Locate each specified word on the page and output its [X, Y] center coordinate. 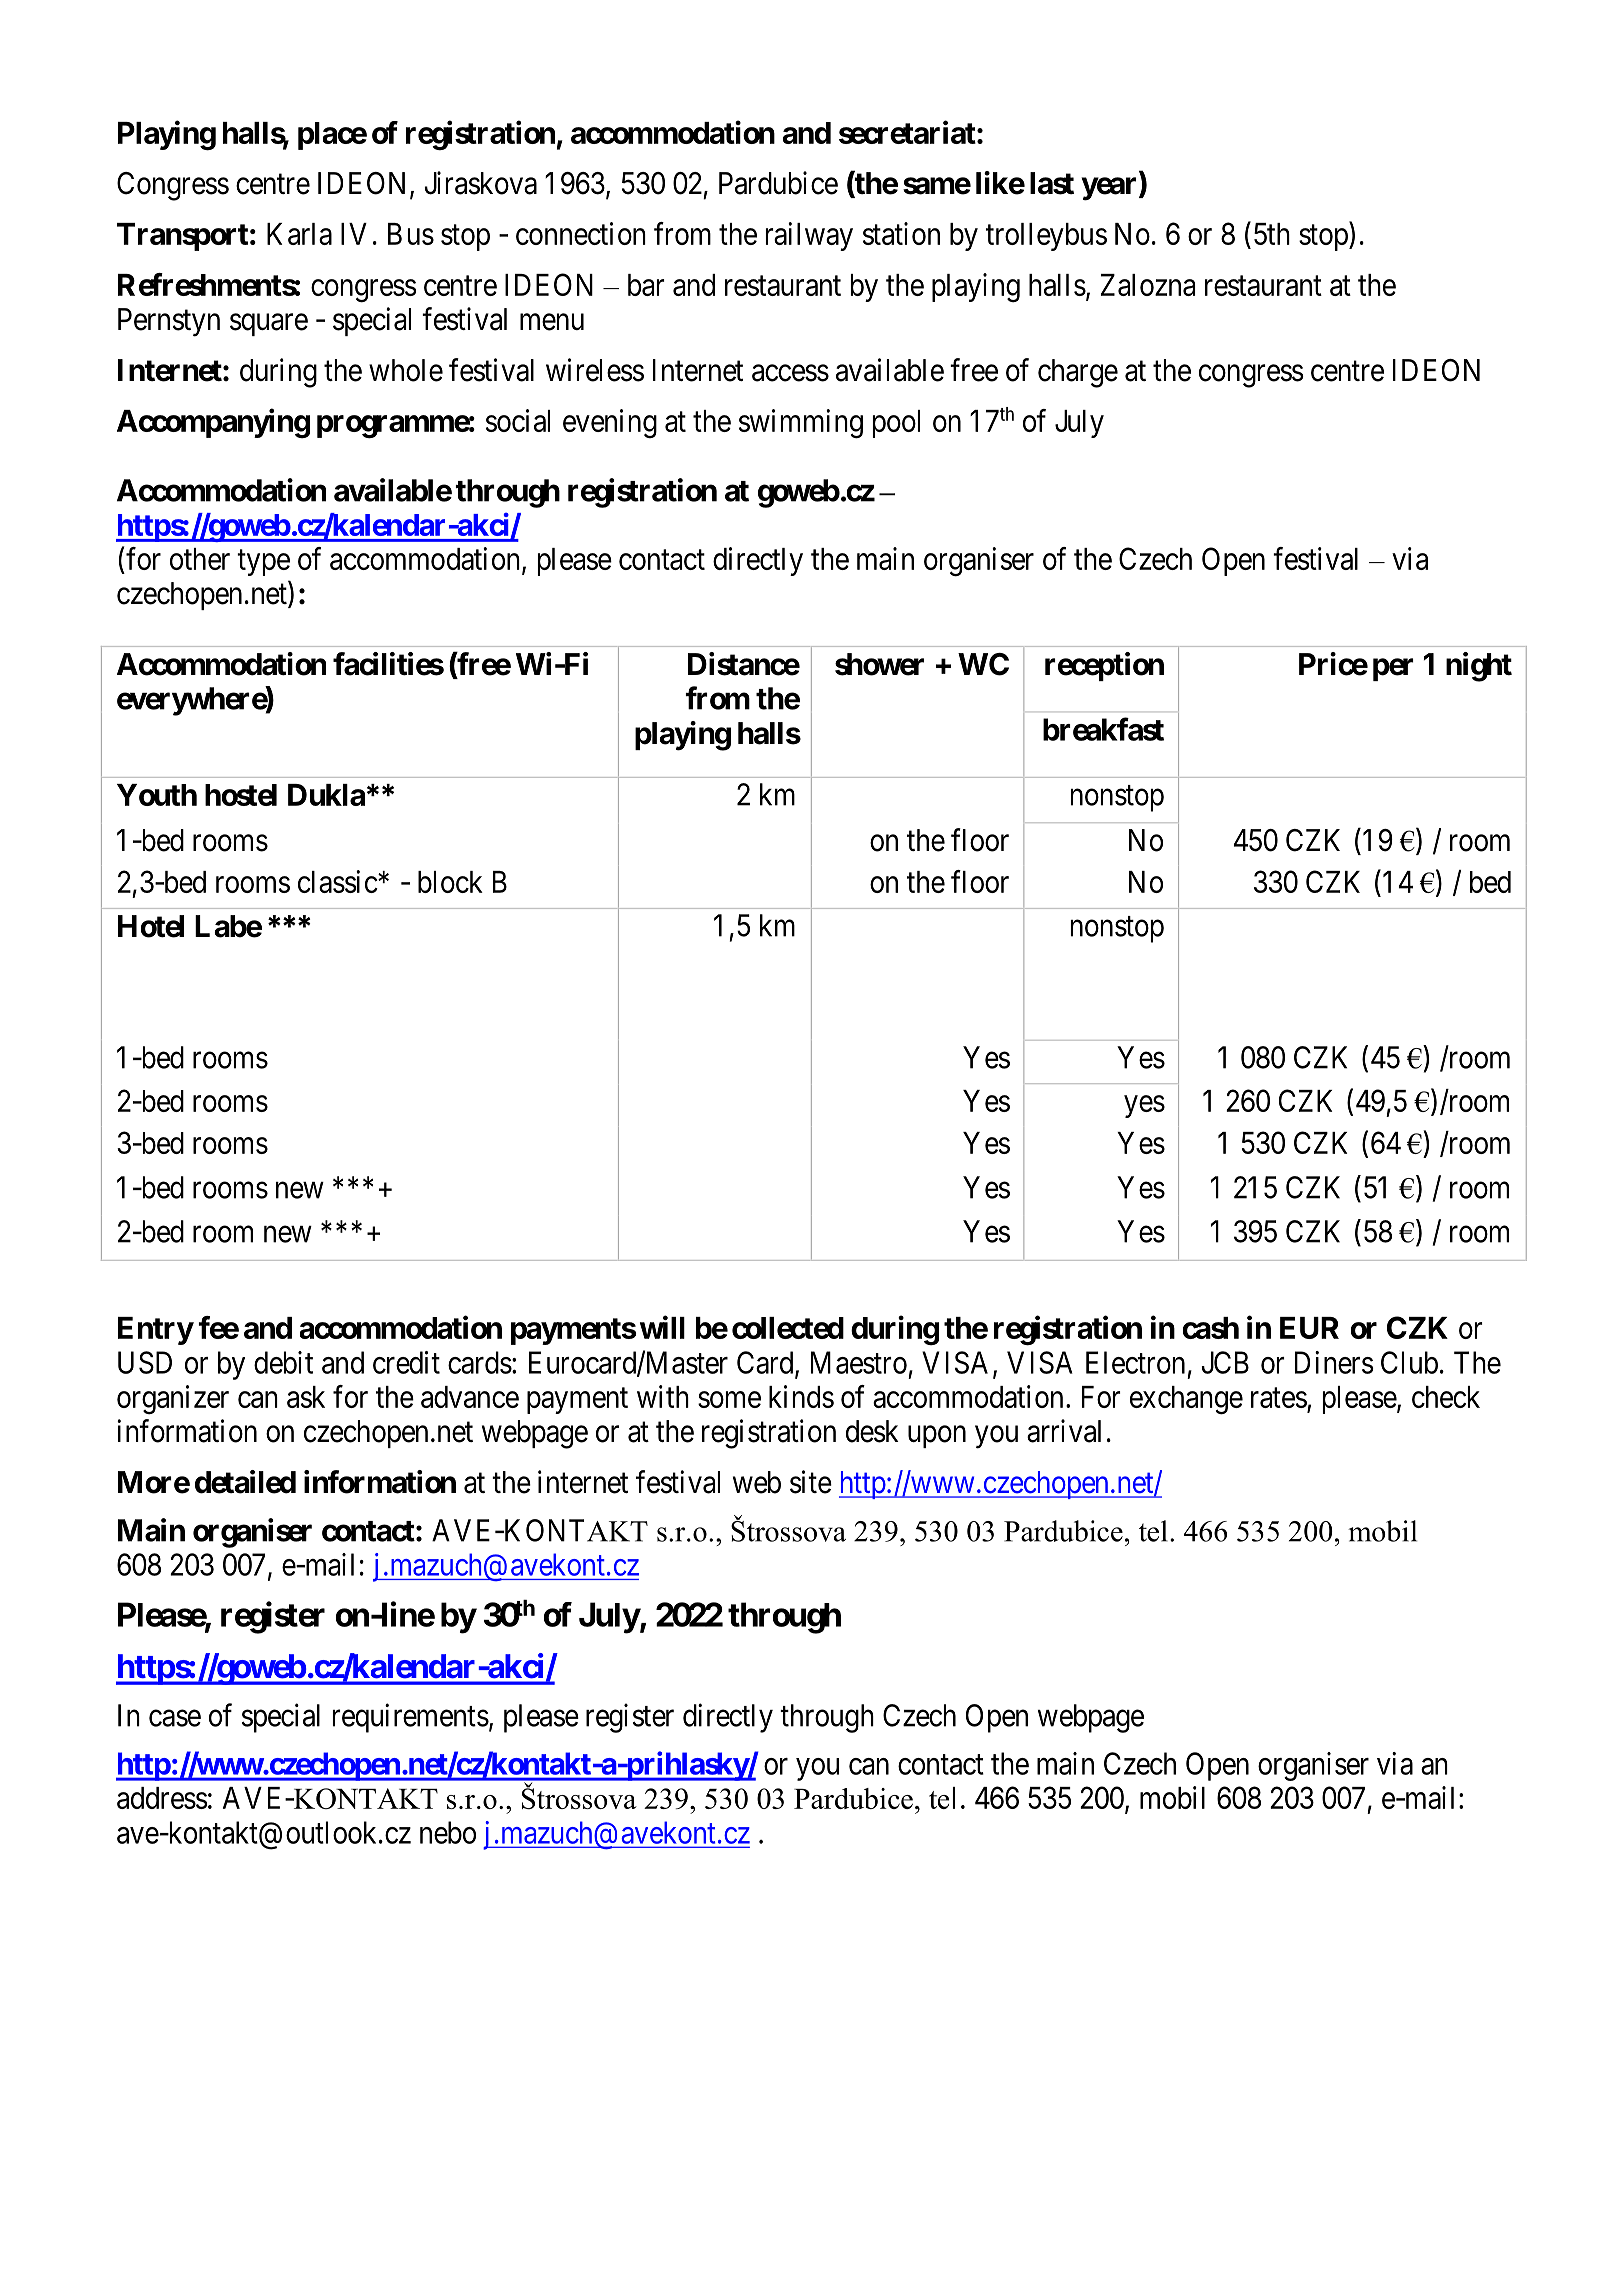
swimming [801, 424]
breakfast [1103, 729]
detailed [245, 1482]
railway [809, 236]
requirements [411, 1718]
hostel [241, 795]
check [1446, 1397]
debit [283, 1362]
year [1110, 189]
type [263, 563]
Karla [299, 234]
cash [1211, 1328]
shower [879, 664]
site [811, 1482]
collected [788, 1328]
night [1479, 667]
